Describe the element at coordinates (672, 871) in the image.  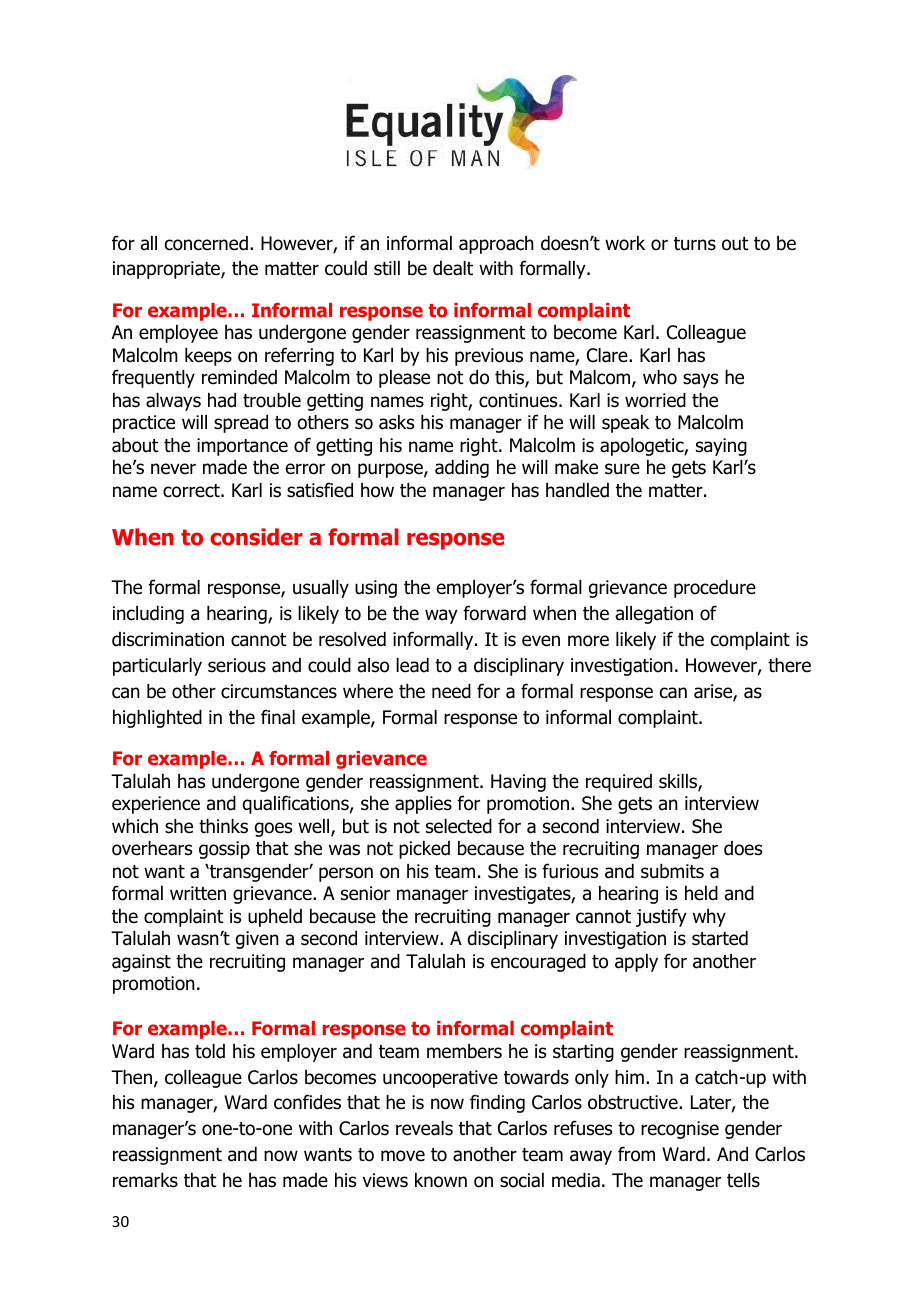
I see `submits` at that location.
